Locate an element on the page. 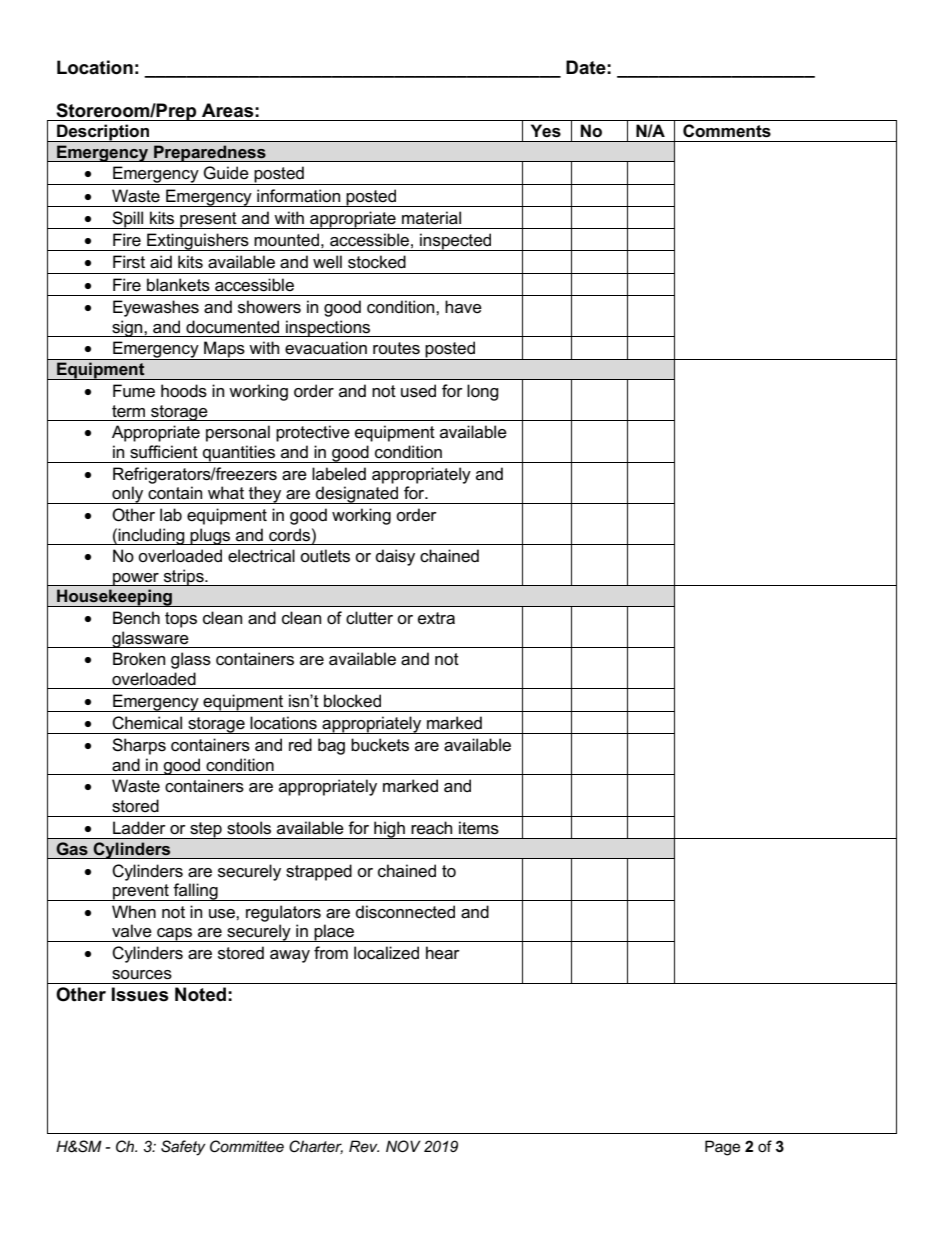 This image has width=952, height=1233. NOV is located at coordinates (403, 1146).
